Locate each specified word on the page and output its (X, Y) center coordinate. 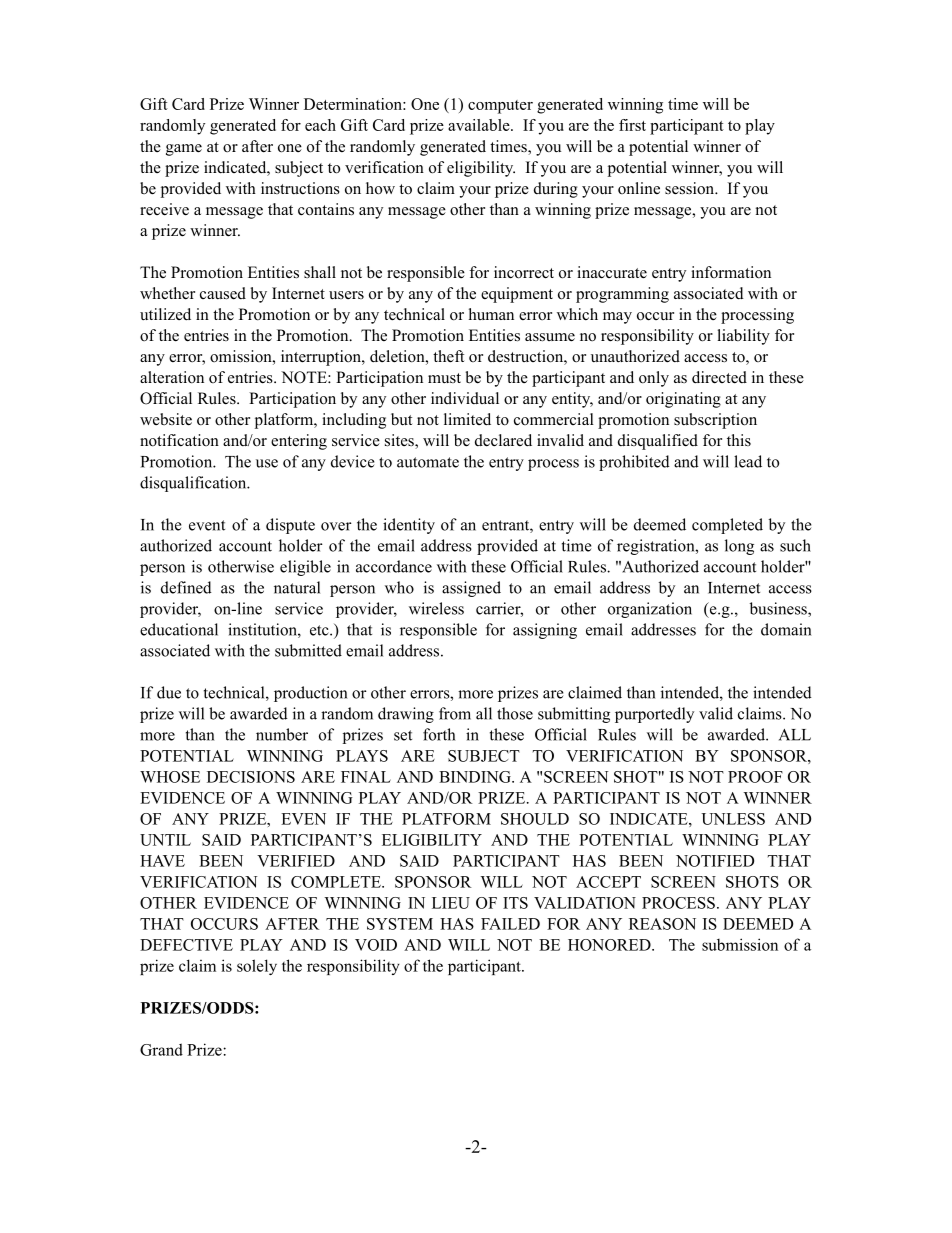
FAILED (510, 924)
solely (257, 967)
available (480, 125)
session (691, 188)
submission (740, 944)
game (184, 150)
